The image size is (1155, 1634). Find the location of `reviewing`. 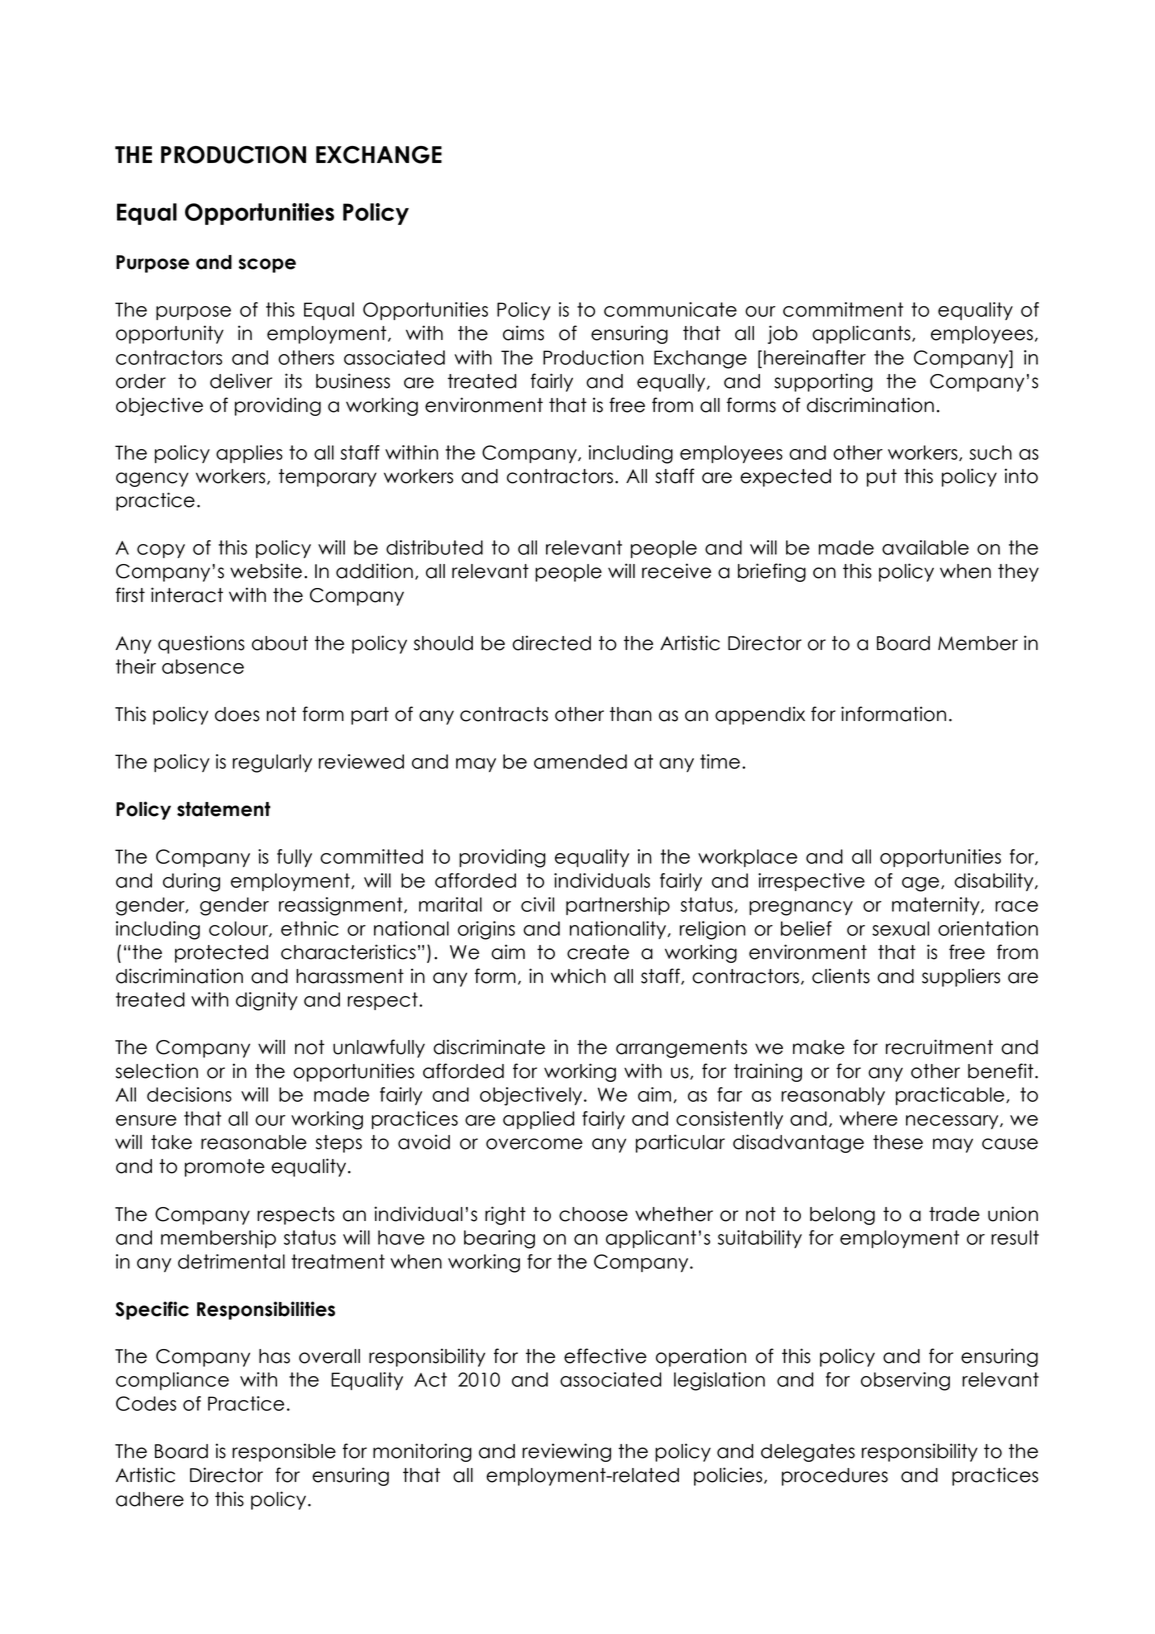

reviewing is located at coordinates (566, 1452).
